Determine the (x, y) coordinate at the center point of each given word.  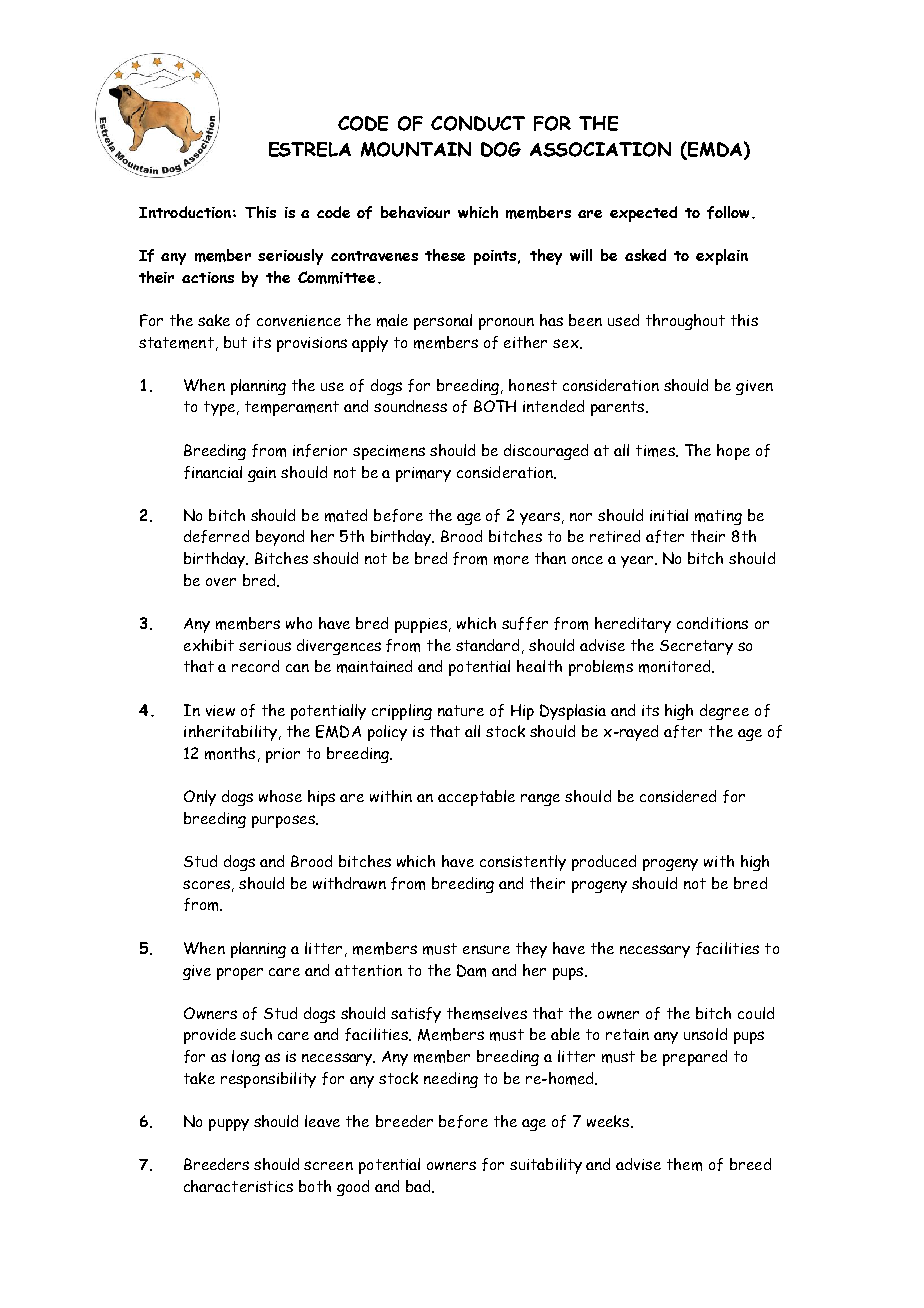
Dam (471, 970)
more (511, 560)
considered (678, 796)
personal (443, 322)
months (230, 753)
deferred (216, 536)
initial (669, 515)
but (235, 342)
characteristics (238, 1186)
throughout (685, 322)
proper (240, 974)
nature (461, 710)
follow (730, 212)
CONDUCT (478, 123)
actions (208, 277)
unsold (705, 1034)
